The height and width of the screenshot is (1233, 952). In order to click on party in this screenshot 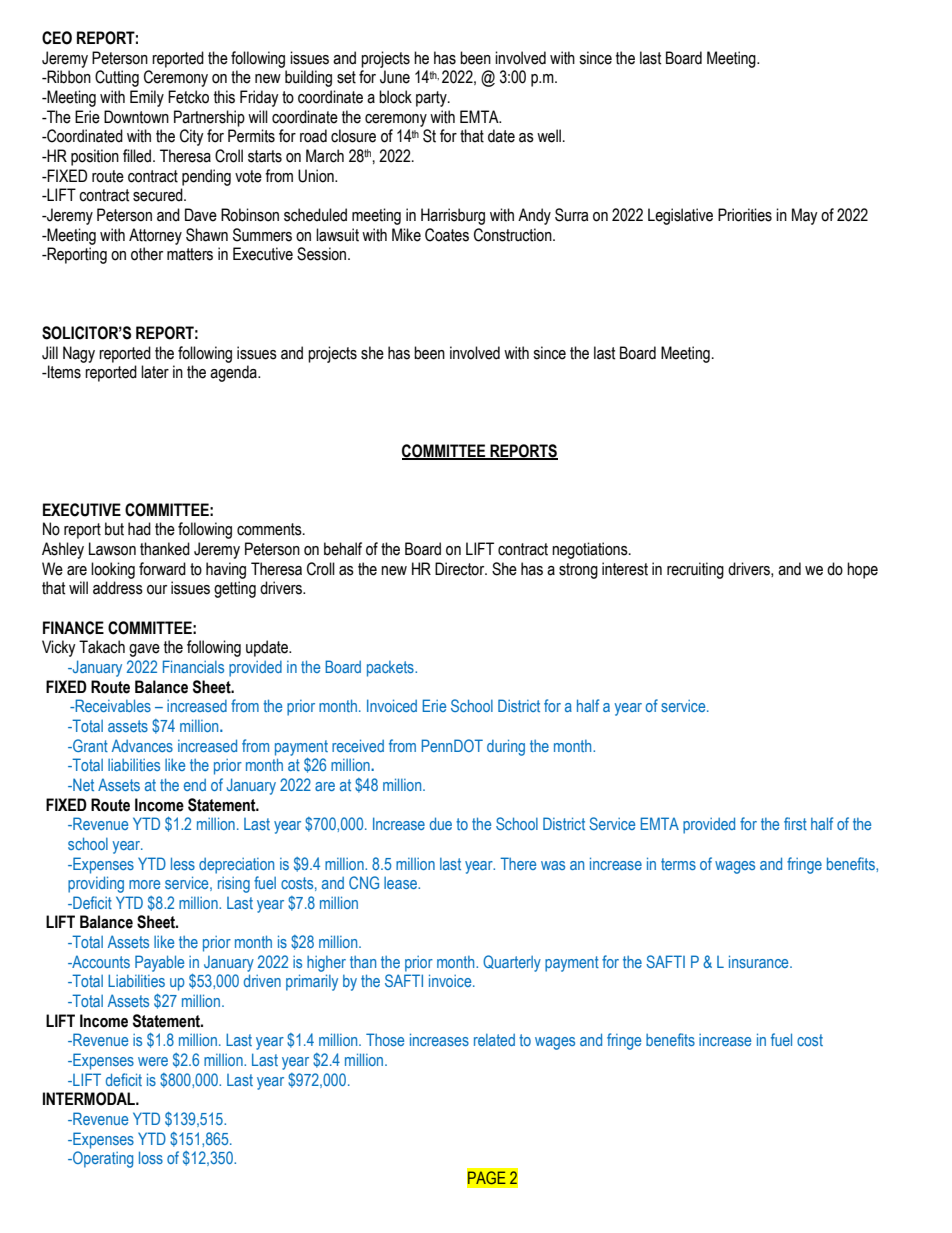, I will do `click(432, 99)`.
